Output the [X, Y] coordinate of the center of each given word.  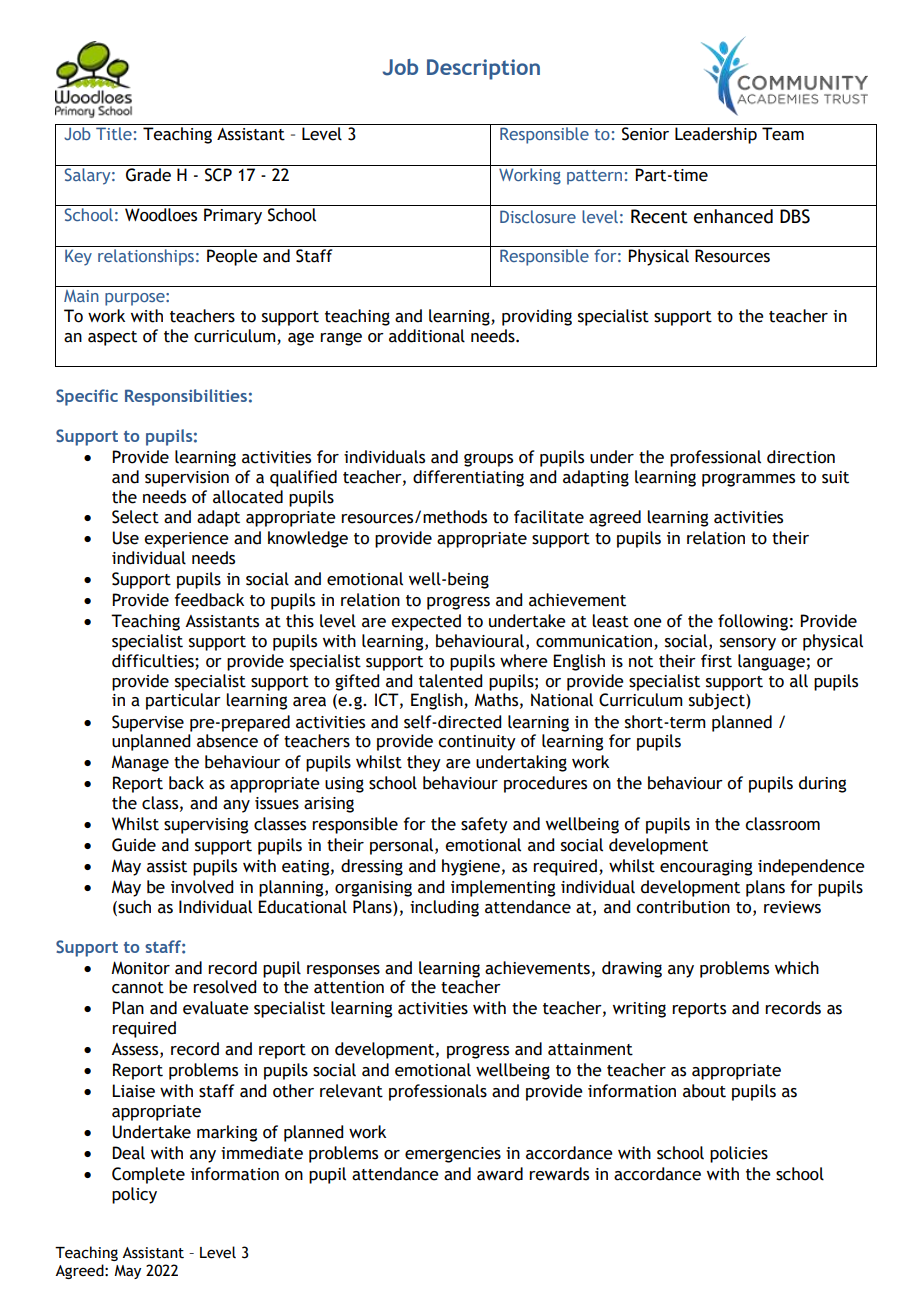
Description [483, 69]
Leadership [716, 135]
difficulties [154, 661]
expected [426, 622]
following [753, 622]
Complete [148, 1175]
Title [114, 133]
